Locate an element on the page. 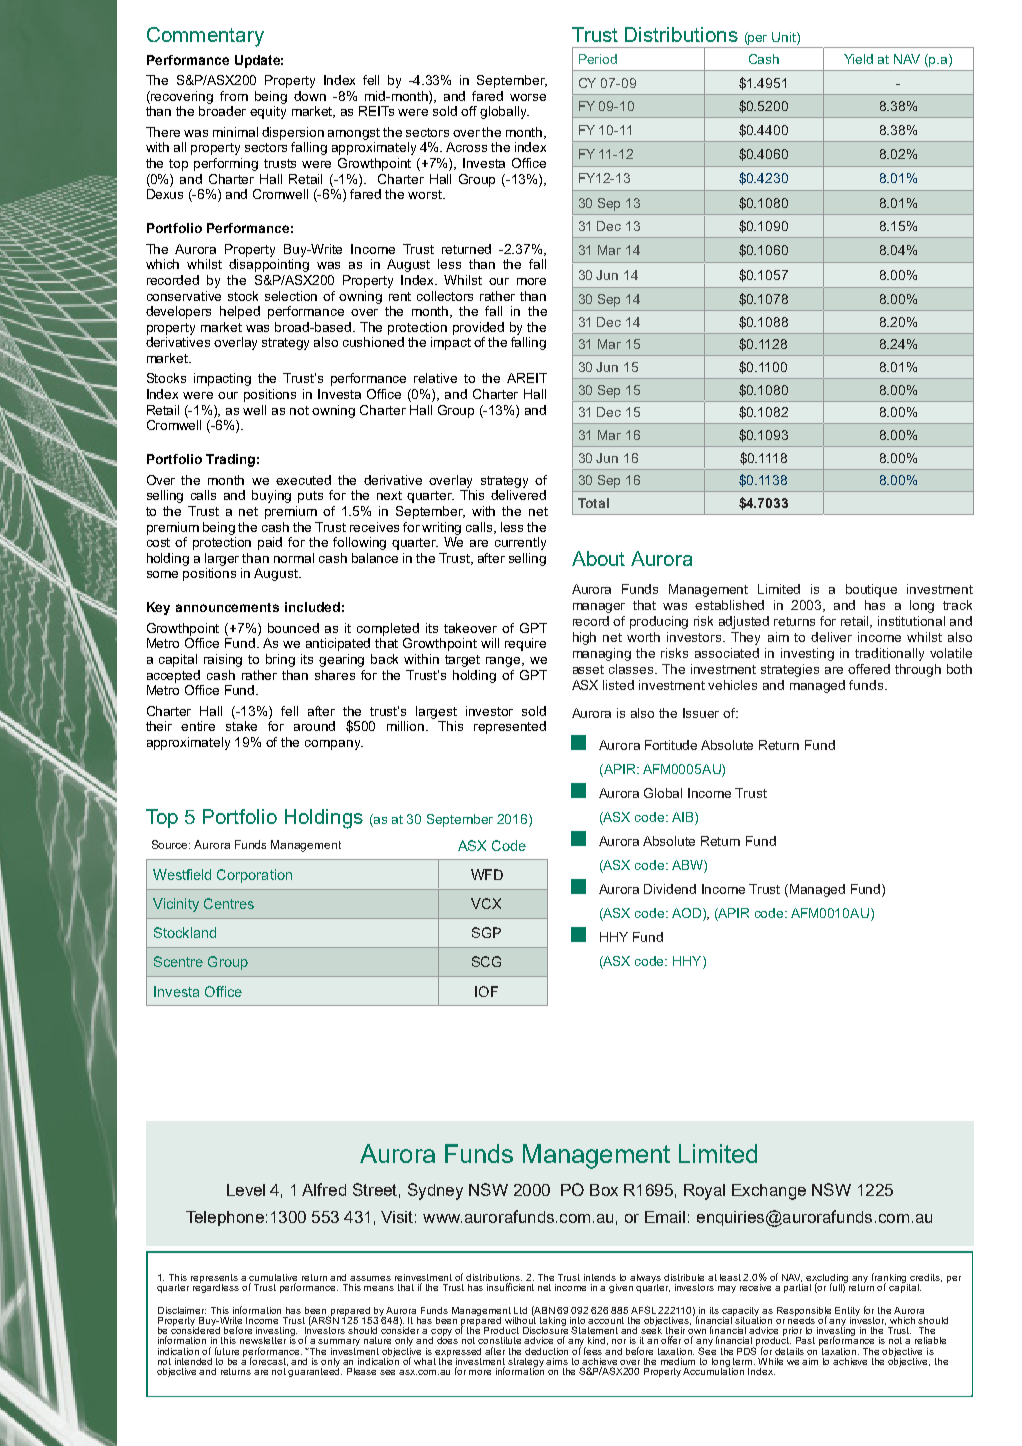 This document has width=1022, height=1446. stake is located at coordinates (241, 726).
